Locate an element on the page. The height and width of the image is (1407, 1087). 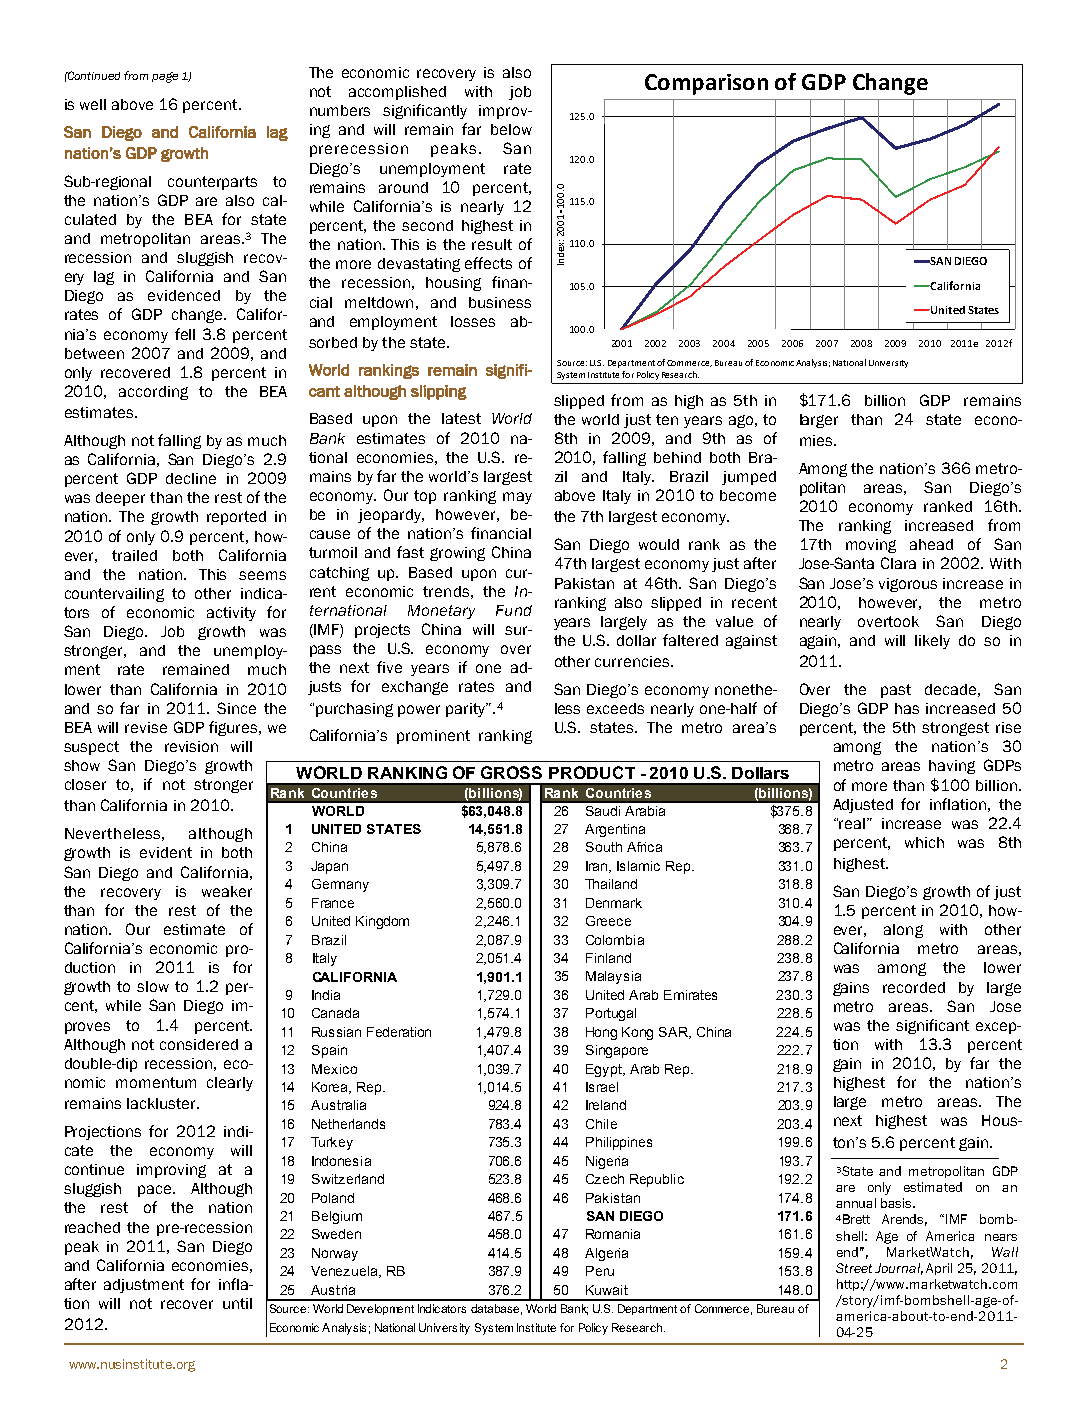
page is located at coordinates (165, 77).
